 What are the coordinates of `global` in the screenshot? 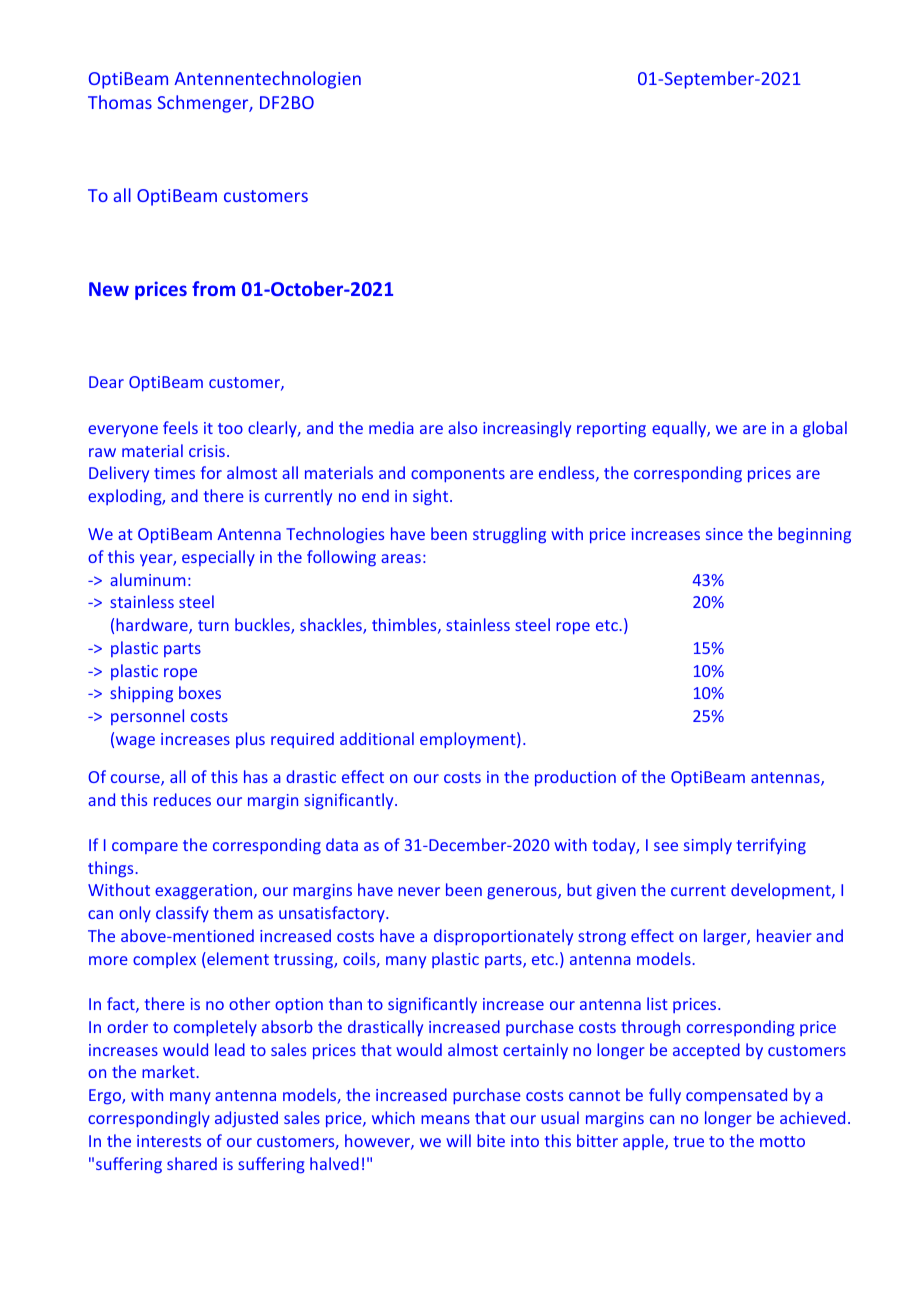 It's located at (825, 429).
